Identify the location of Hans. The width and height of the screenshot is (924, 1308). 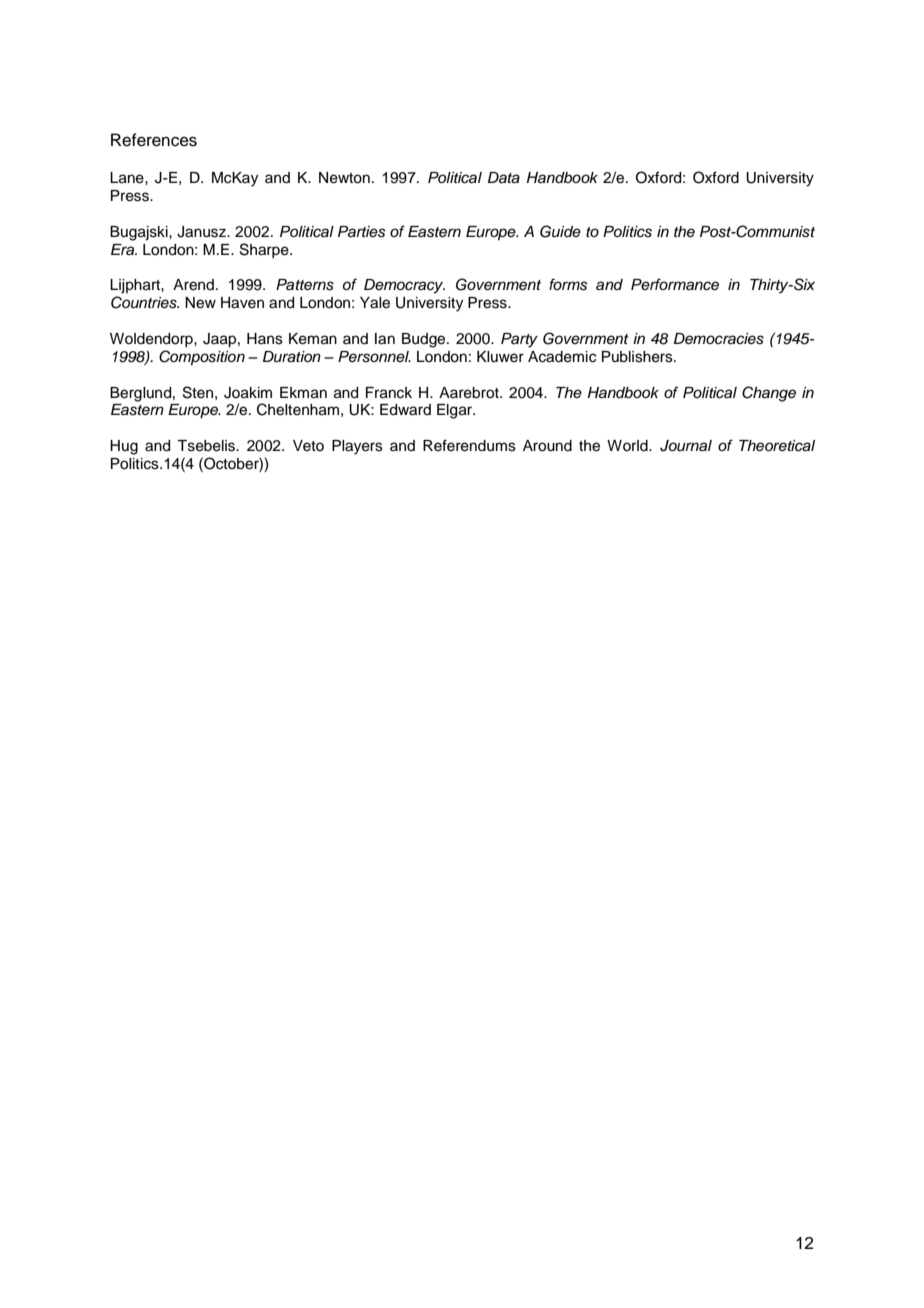
(265, 339).
